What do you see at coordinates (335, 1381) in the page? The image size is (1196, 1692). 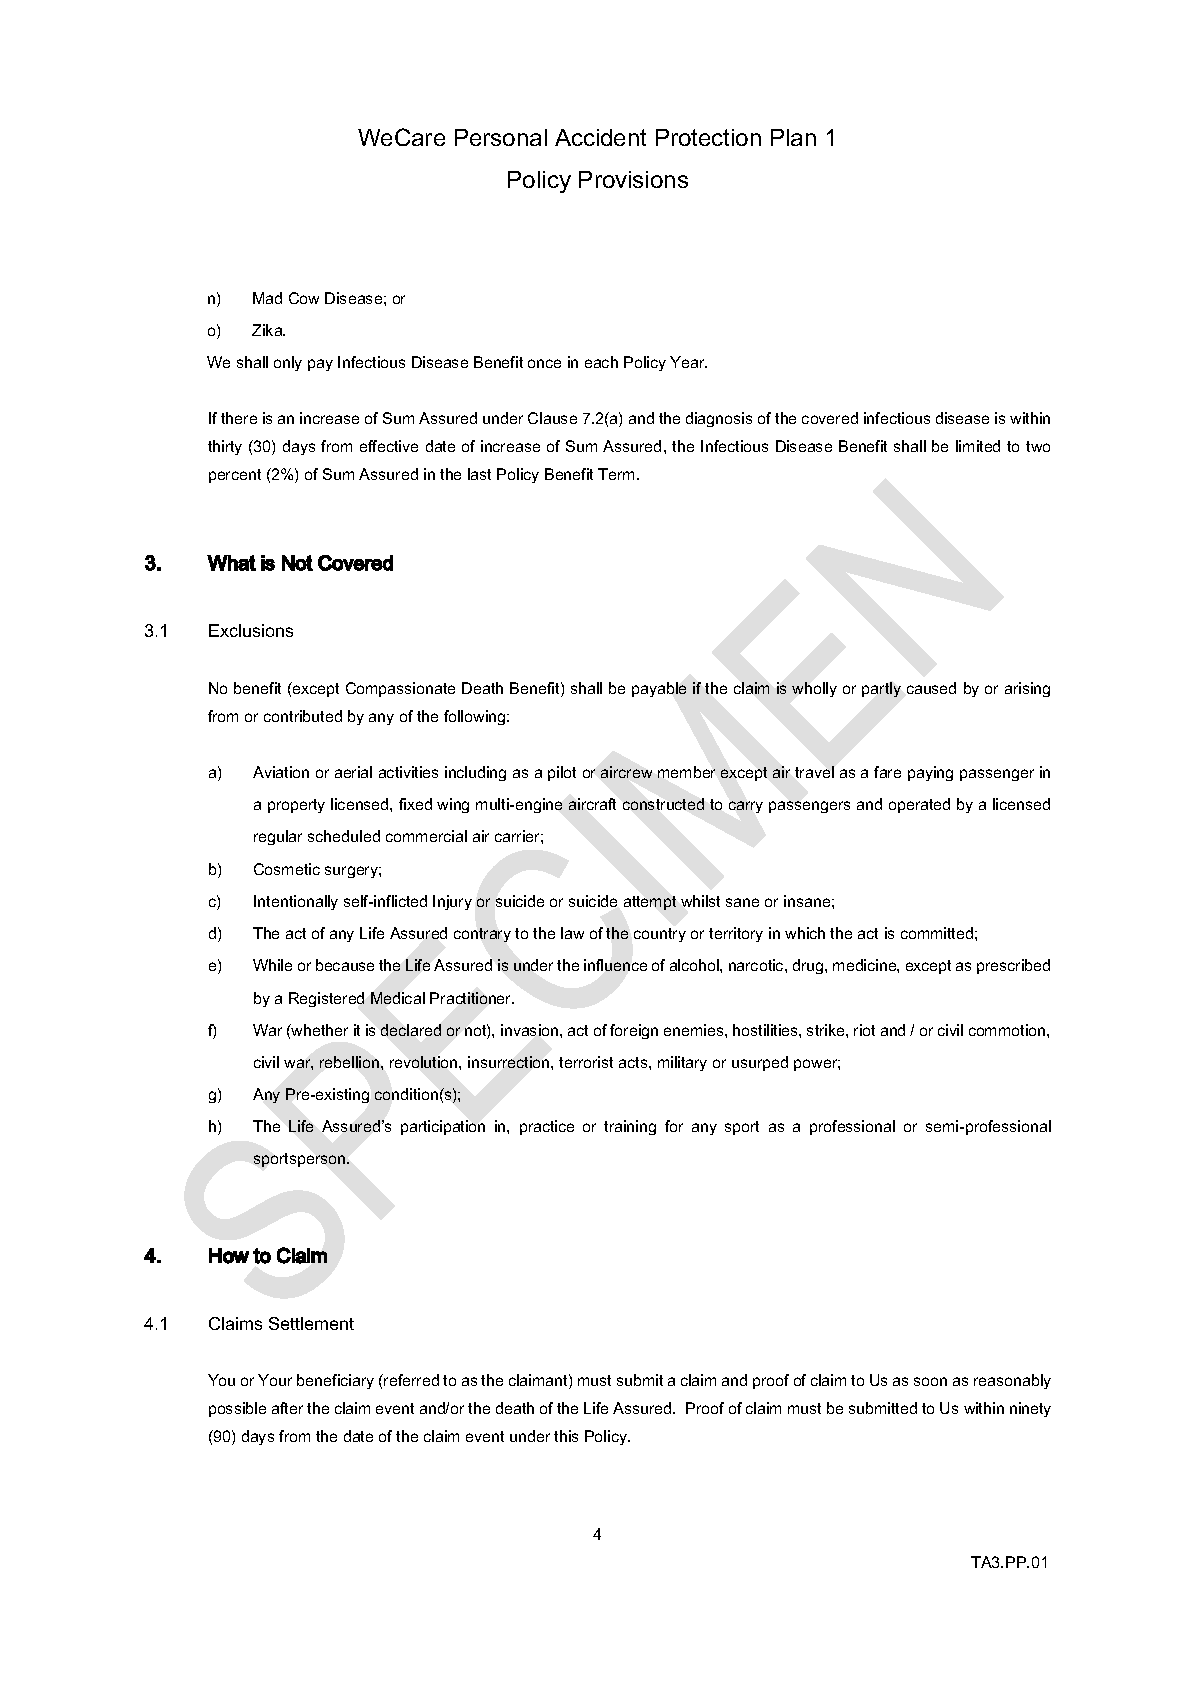 I see `beneficiary` at bounding box center [335, 1381].
